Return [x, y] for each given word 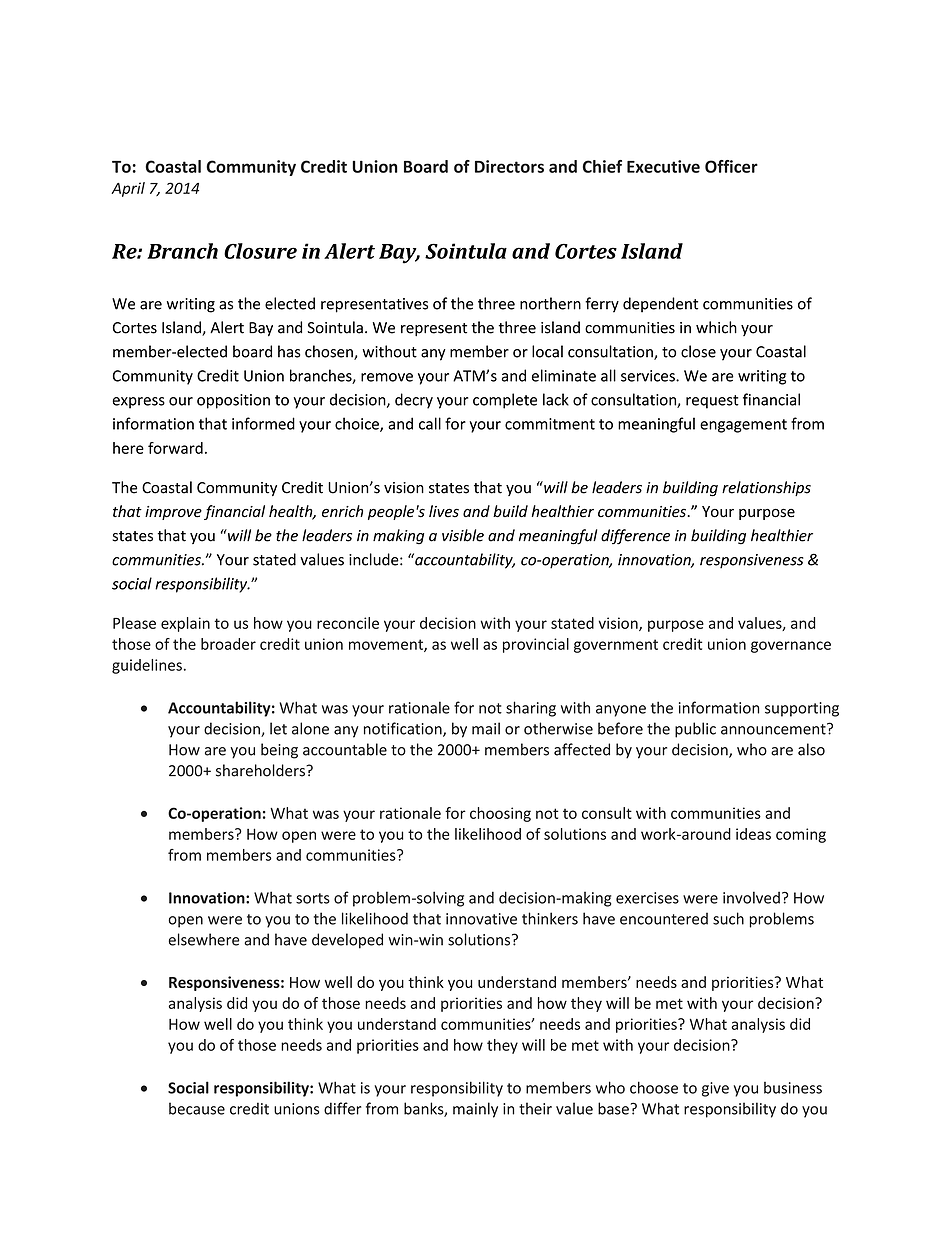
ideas [753, 834]
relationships [766, 488]
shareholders [261, 770]
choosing [500, 814]
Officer [731, 166]
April [128, 189]
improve [173, 513]
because [197, 1108]
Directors [509, 166]
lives [444, 511]
